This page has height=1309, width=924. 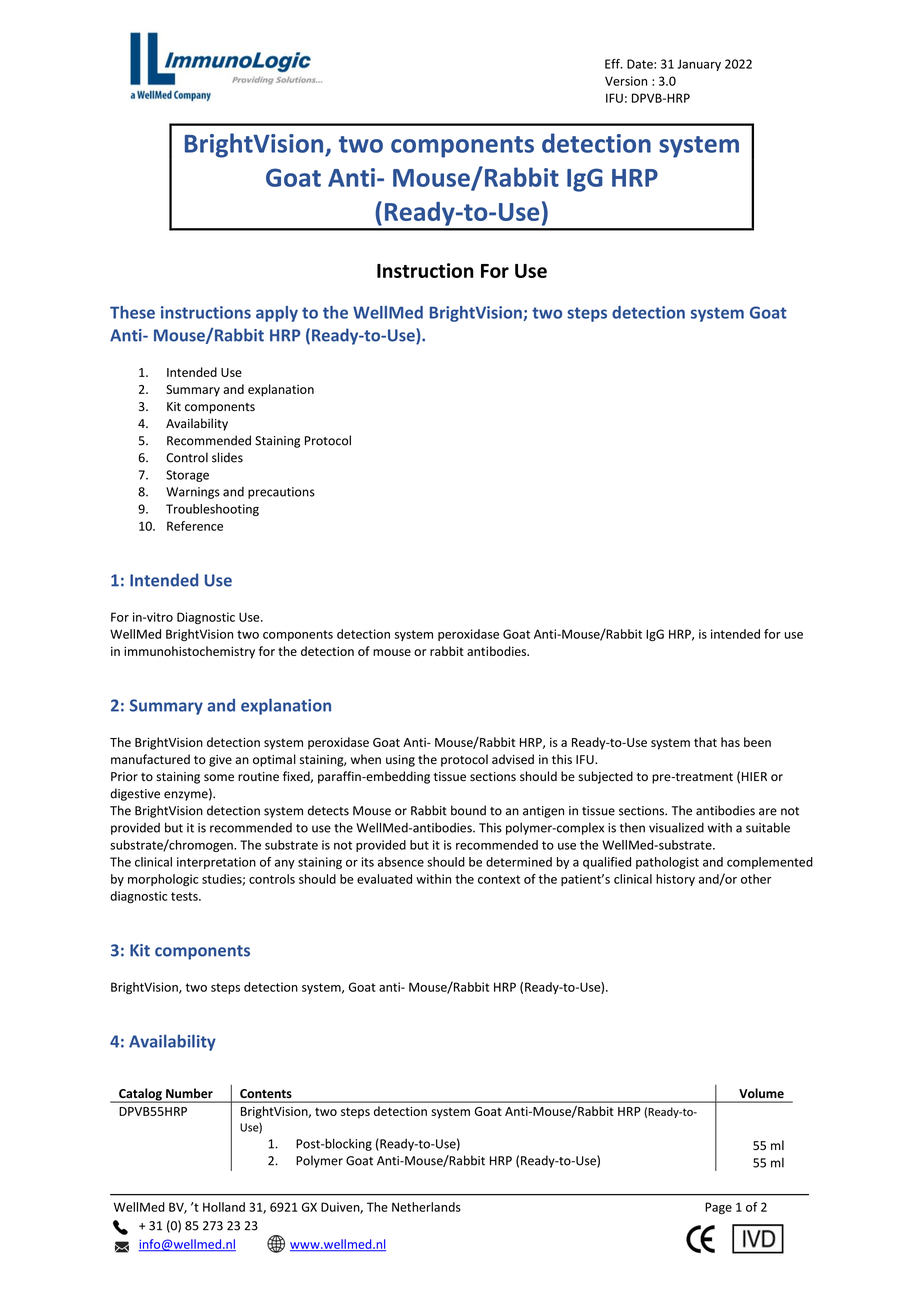 I want to click on Netherlands, so click(x=426, y=1207).
